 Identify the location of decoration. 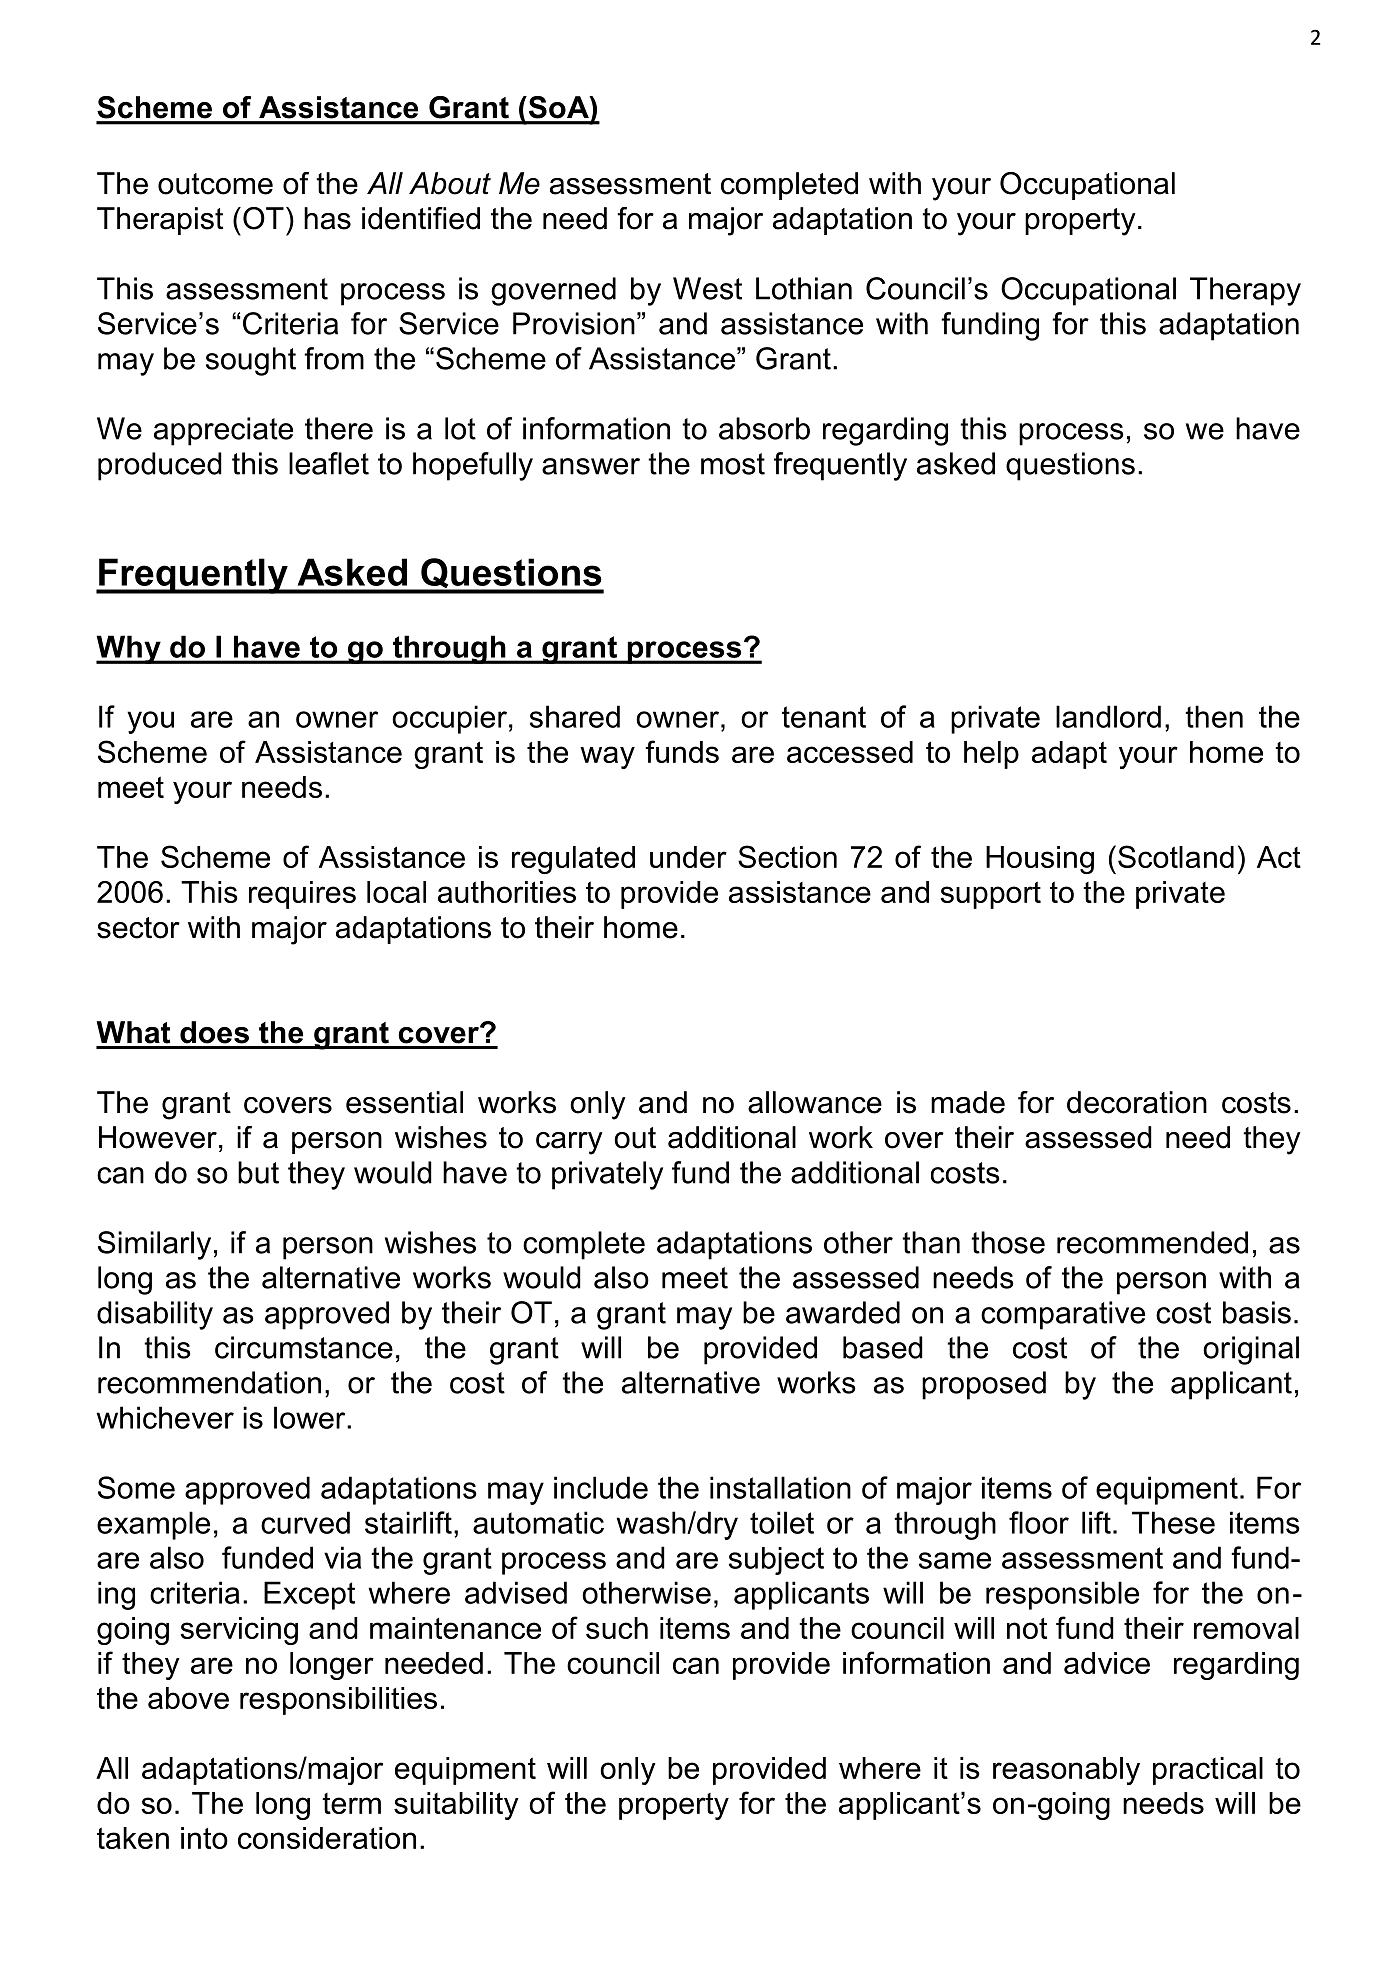
(1137, 1102).
